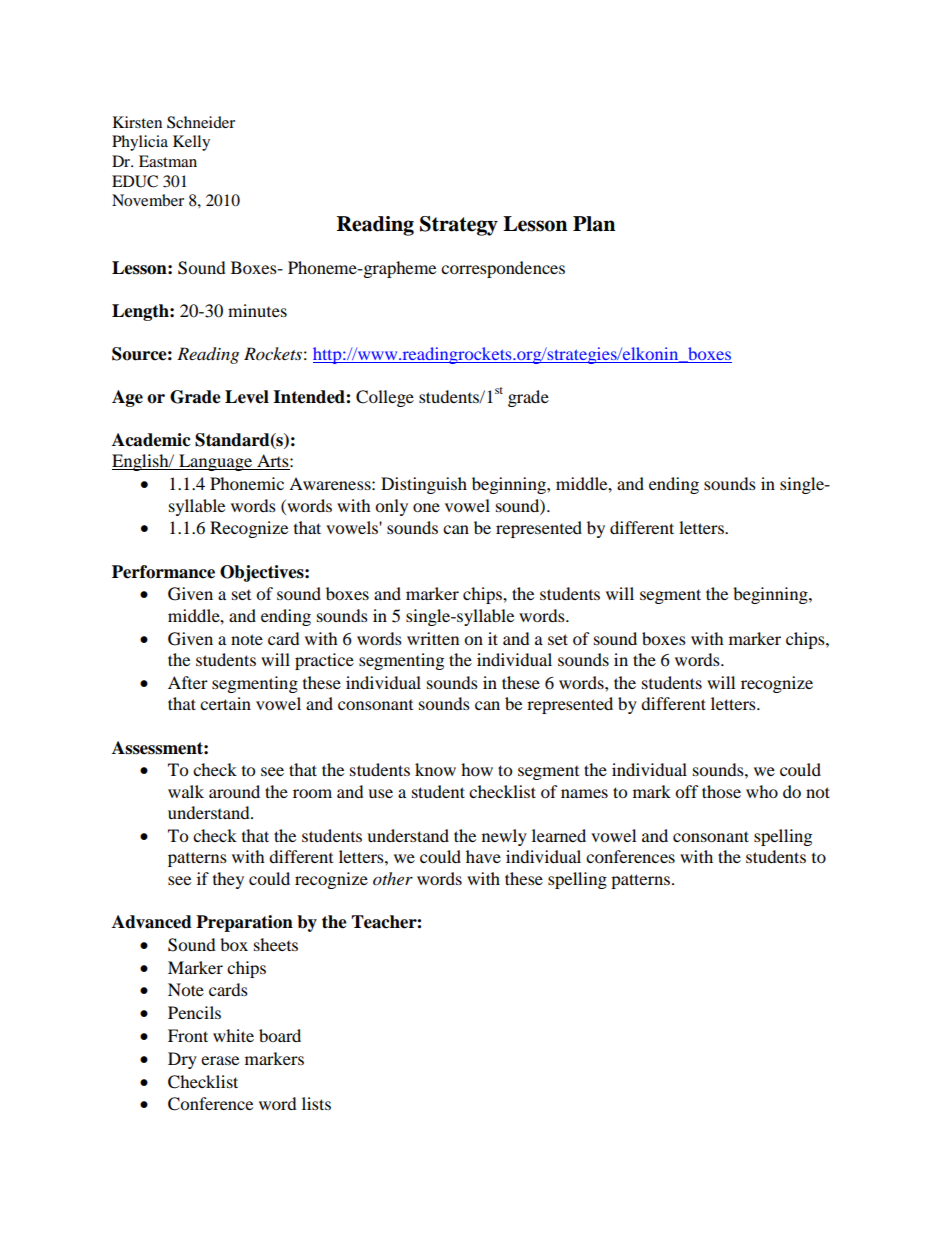 The image size is (952, 1233). What do you see at coordinates (559, 835) in the document?
I see `learned` at bounding box center [559, 835].
